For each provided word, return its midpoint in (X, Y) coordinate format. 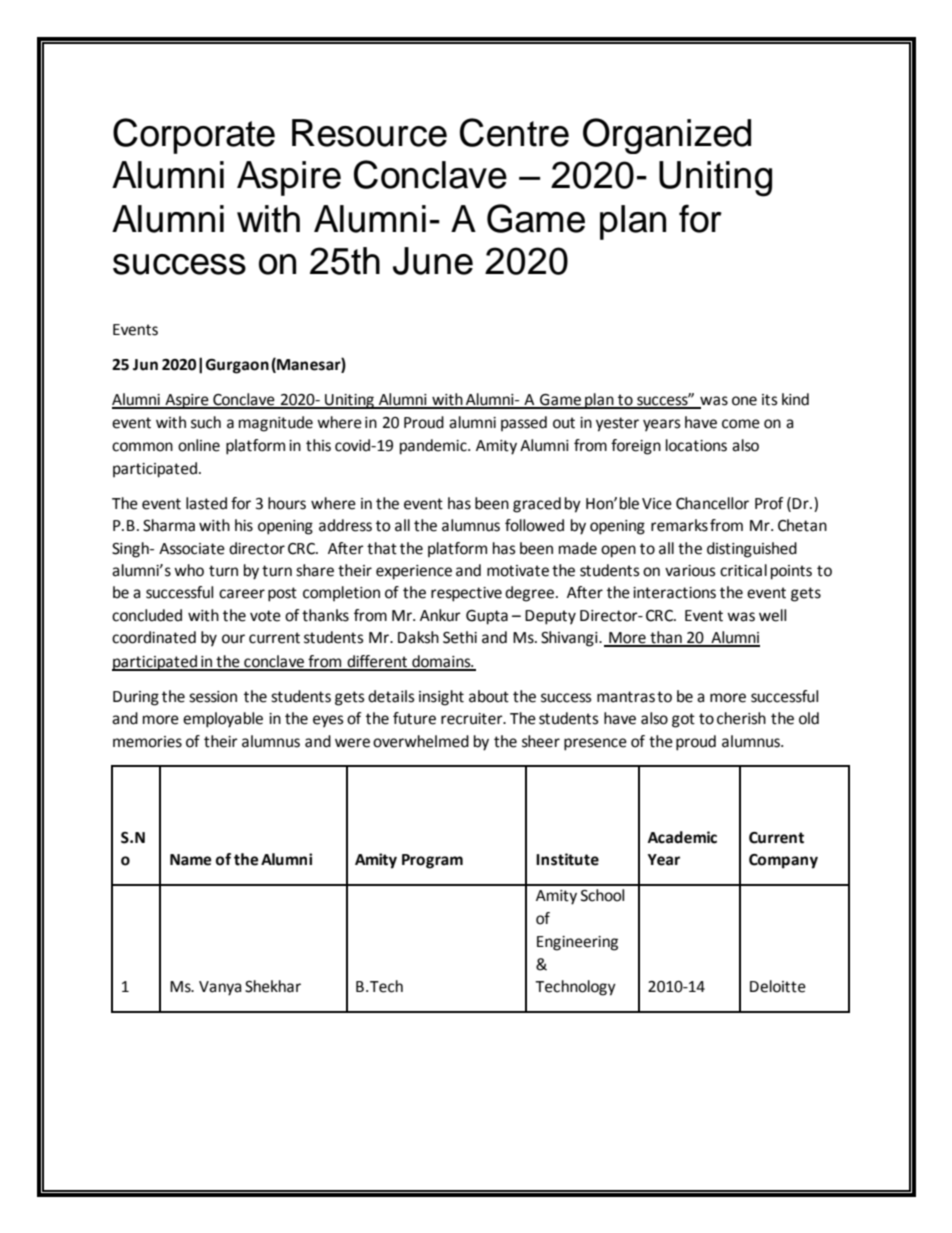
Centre (514, 132)
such (206, 422)
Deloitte (778, 986)
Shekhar (273, 986)
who (189, 570)
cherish (741, 718)
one (744, 401)
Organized (667, 136)
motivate (518, 571)
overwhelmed (421, 741)
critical (743, 570)
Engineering (577, 943)
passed (524, 423)
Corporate (194, 136)
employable (223, 720)
